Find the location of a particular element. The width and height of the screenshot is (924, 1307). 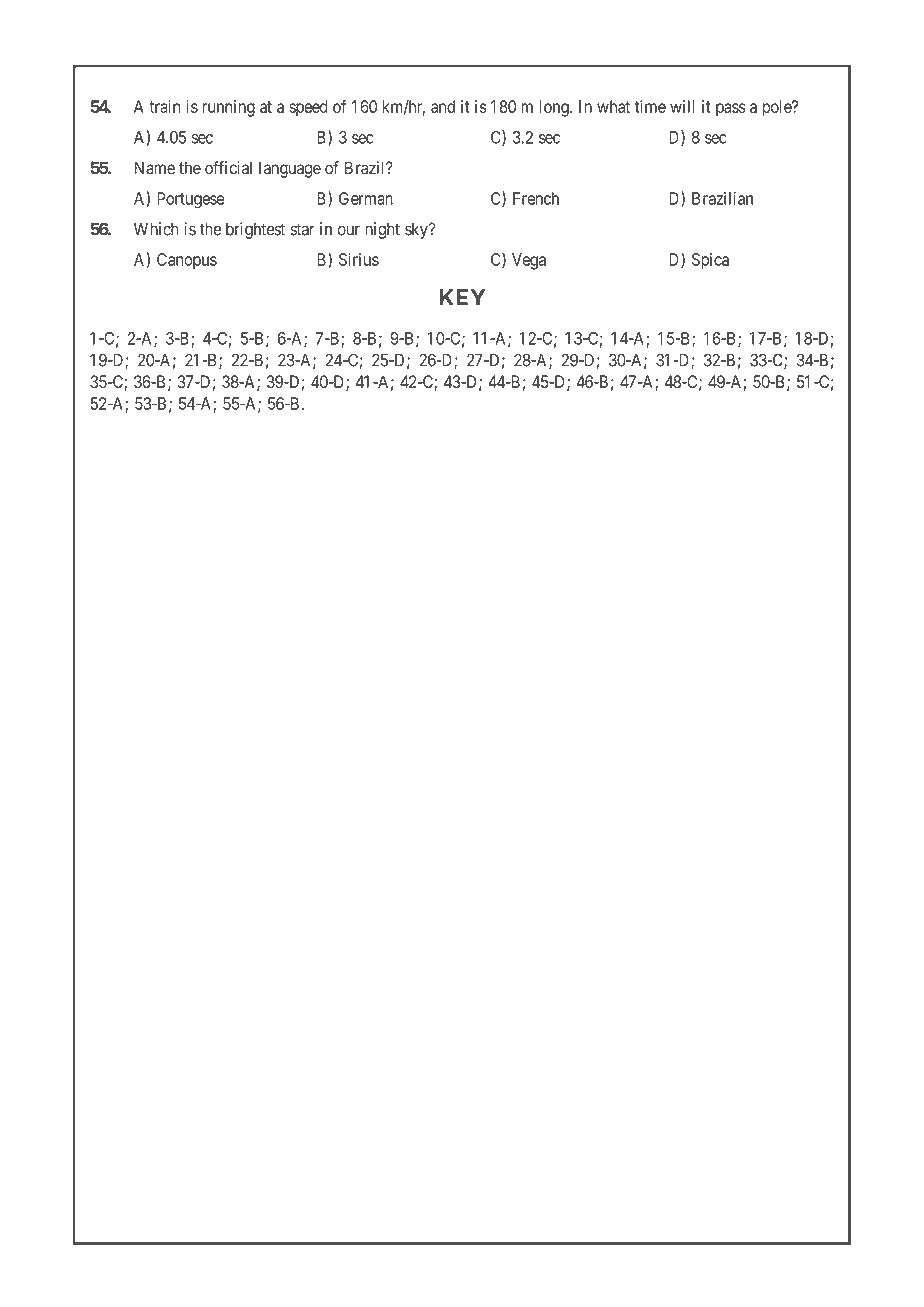

Spica is located at coordinates (710, 261).
